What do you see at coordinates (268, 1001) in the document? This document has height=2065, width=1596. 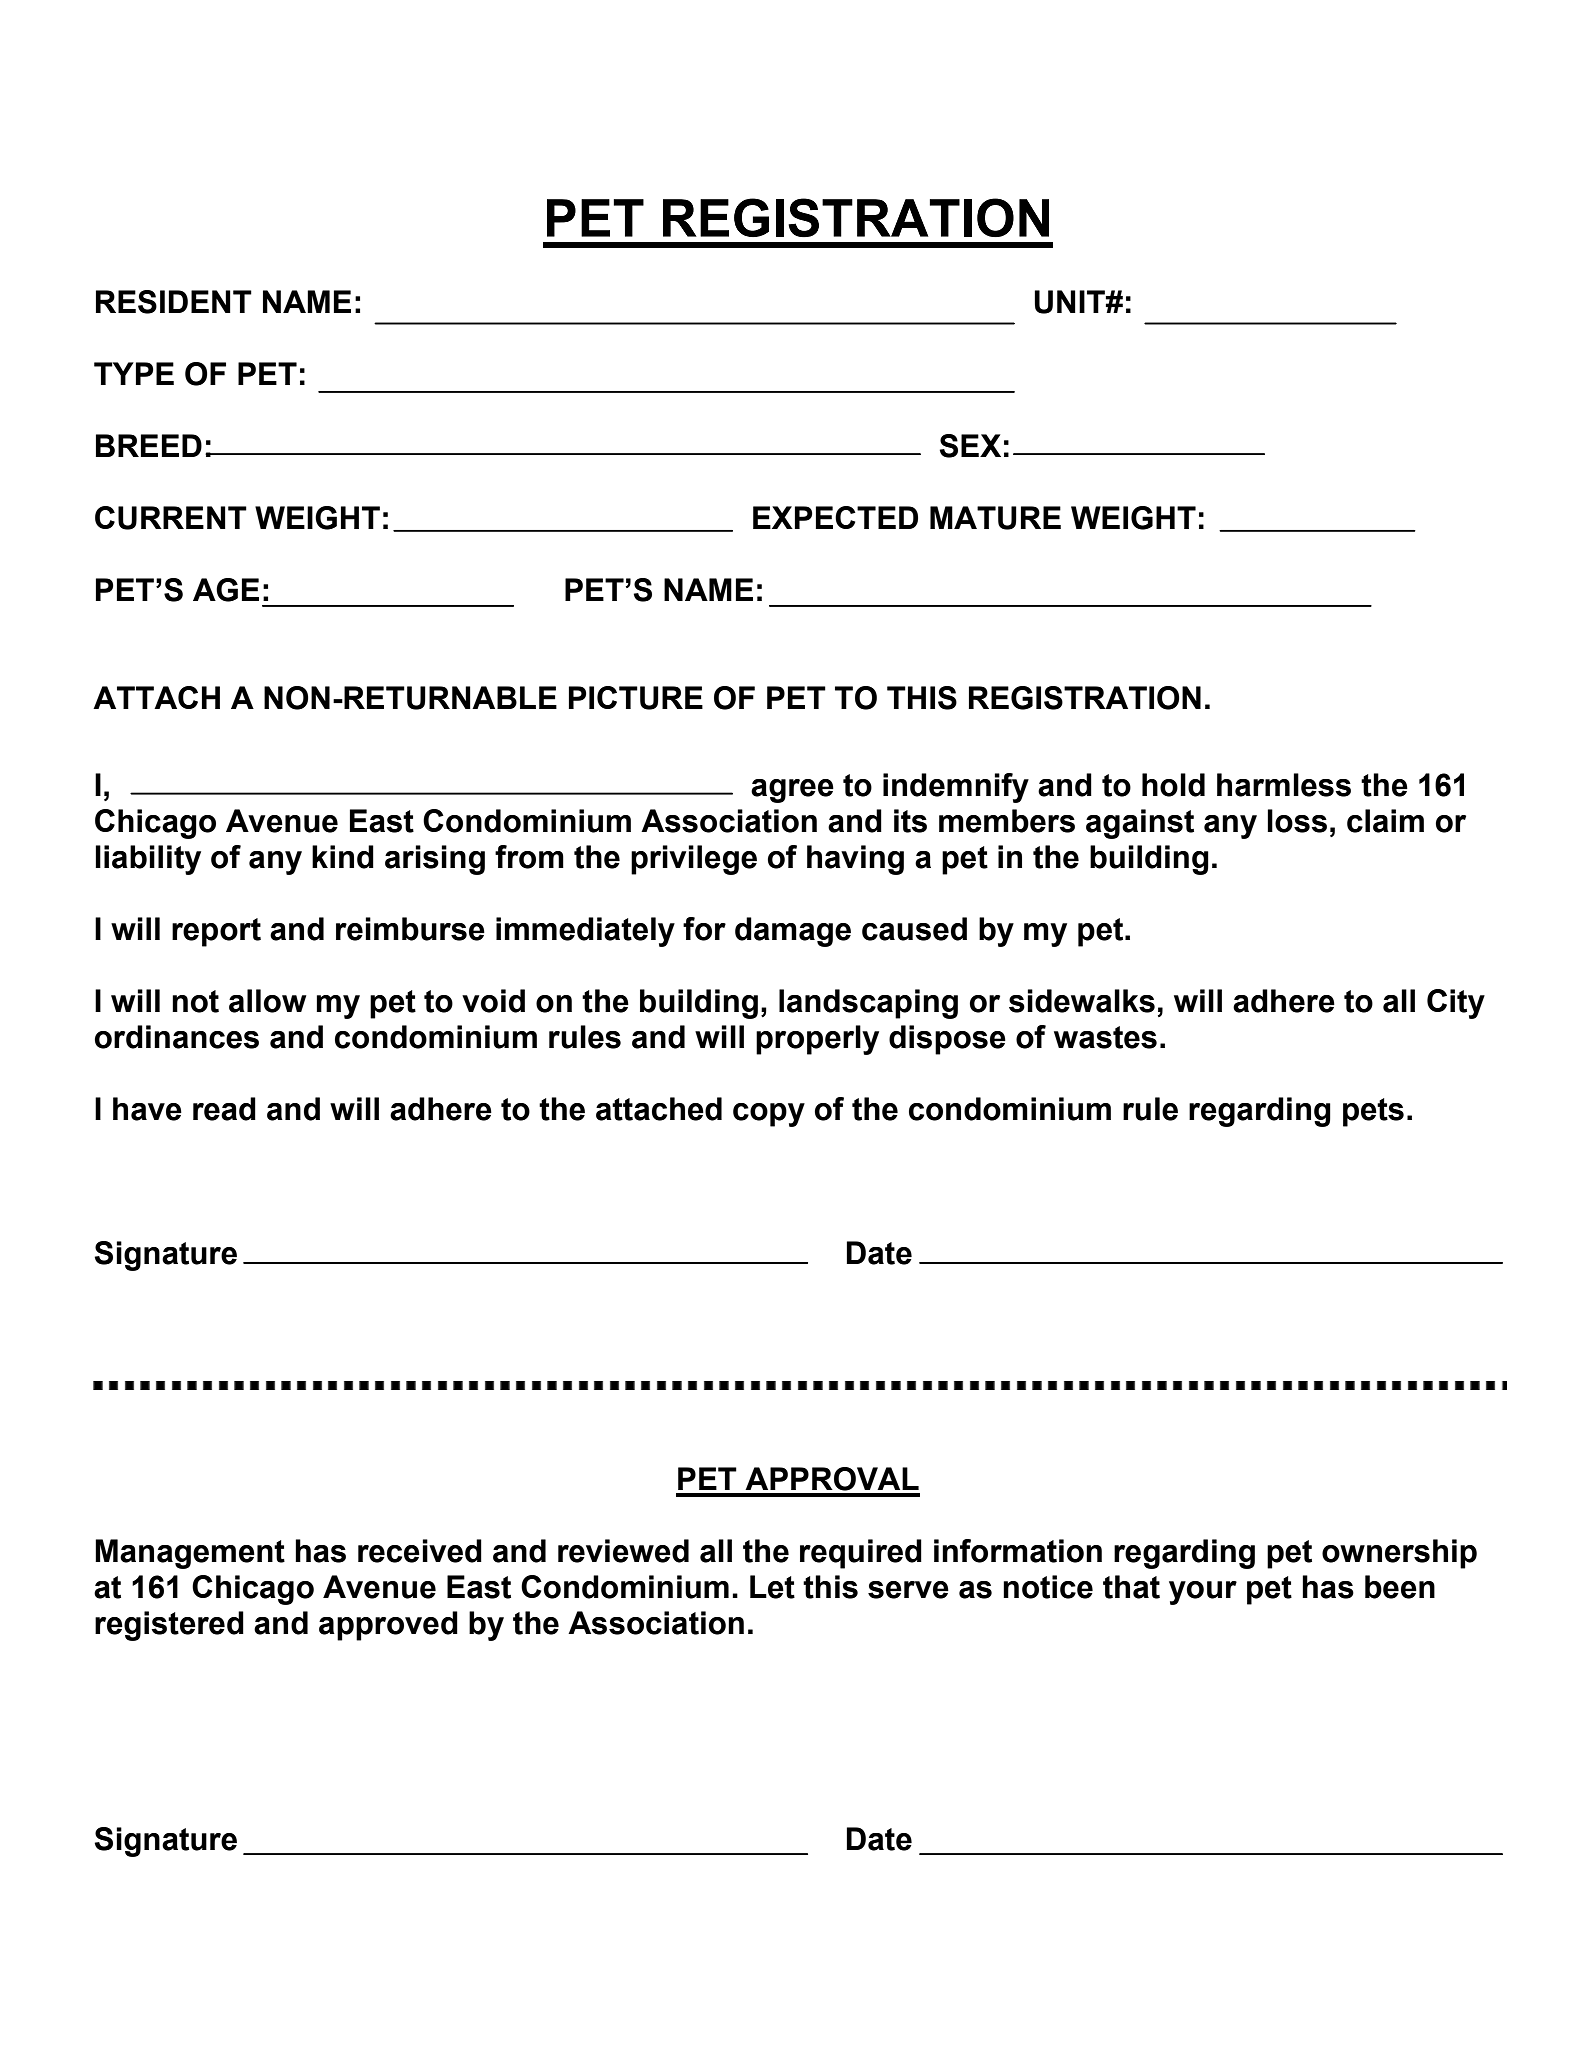 I see `allow` at bounding box center [268, 1001].
